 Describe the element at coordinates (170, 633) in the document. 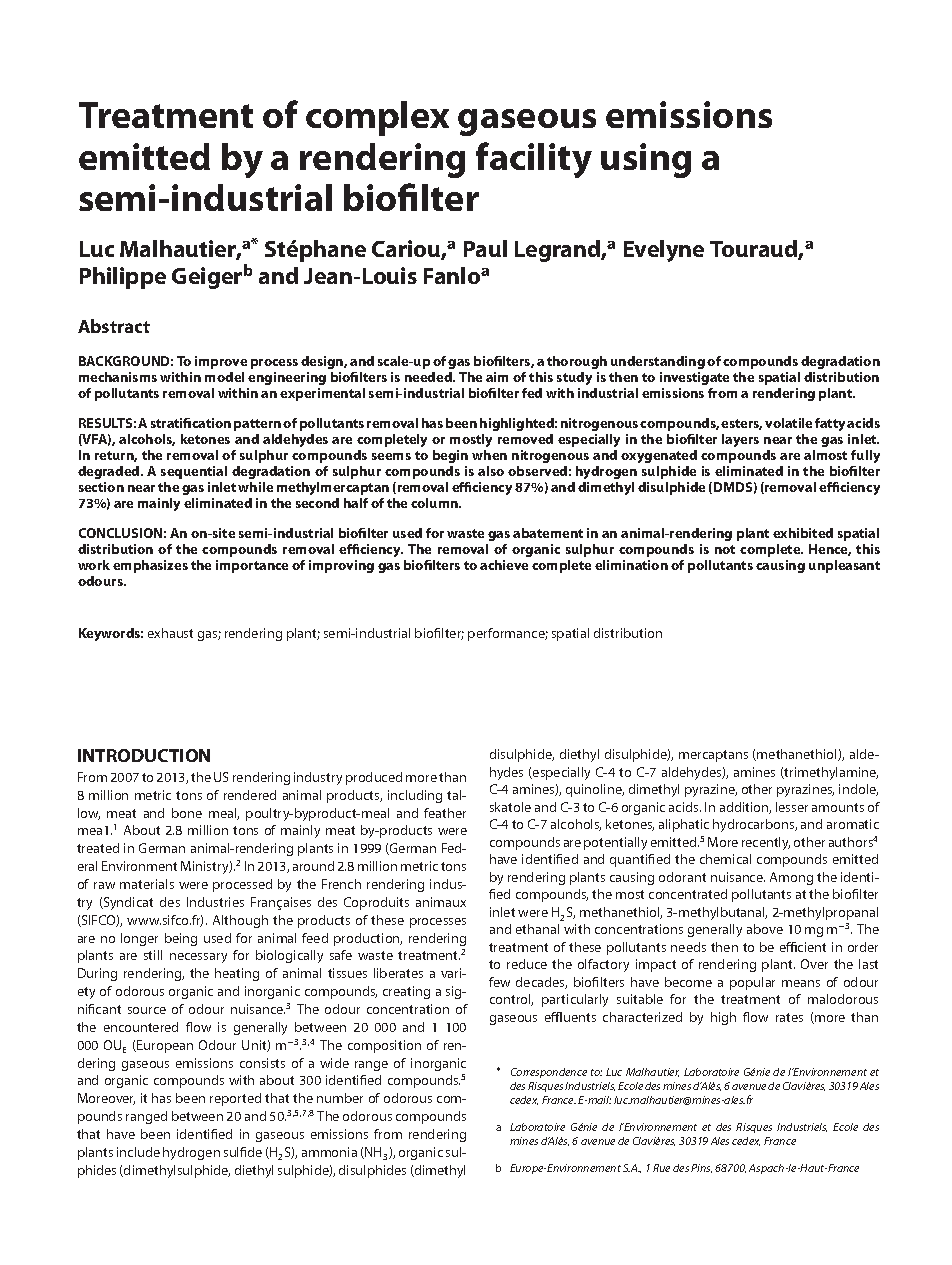

I see `exhaust` at that location.
